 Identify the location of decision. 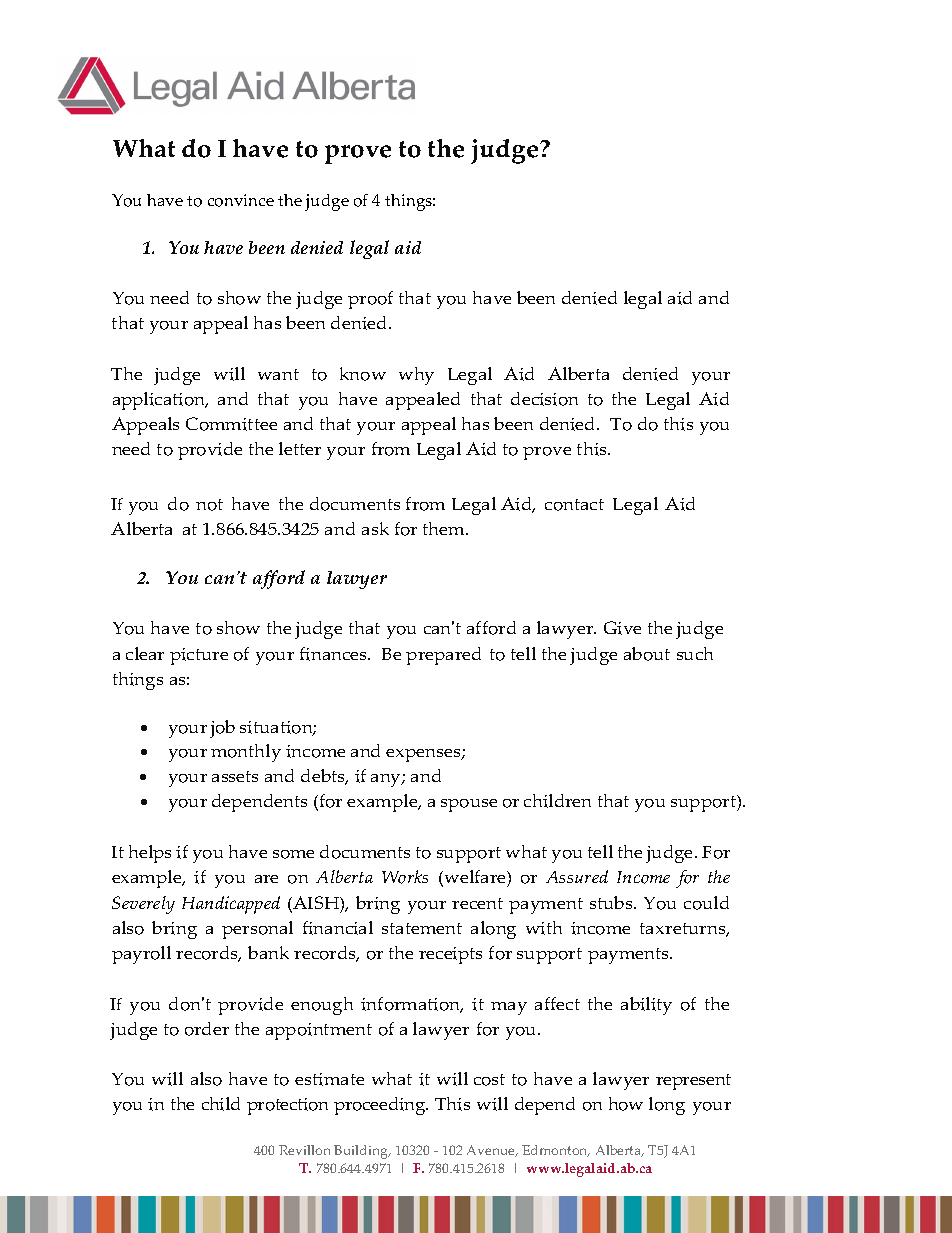
(544, 399).
